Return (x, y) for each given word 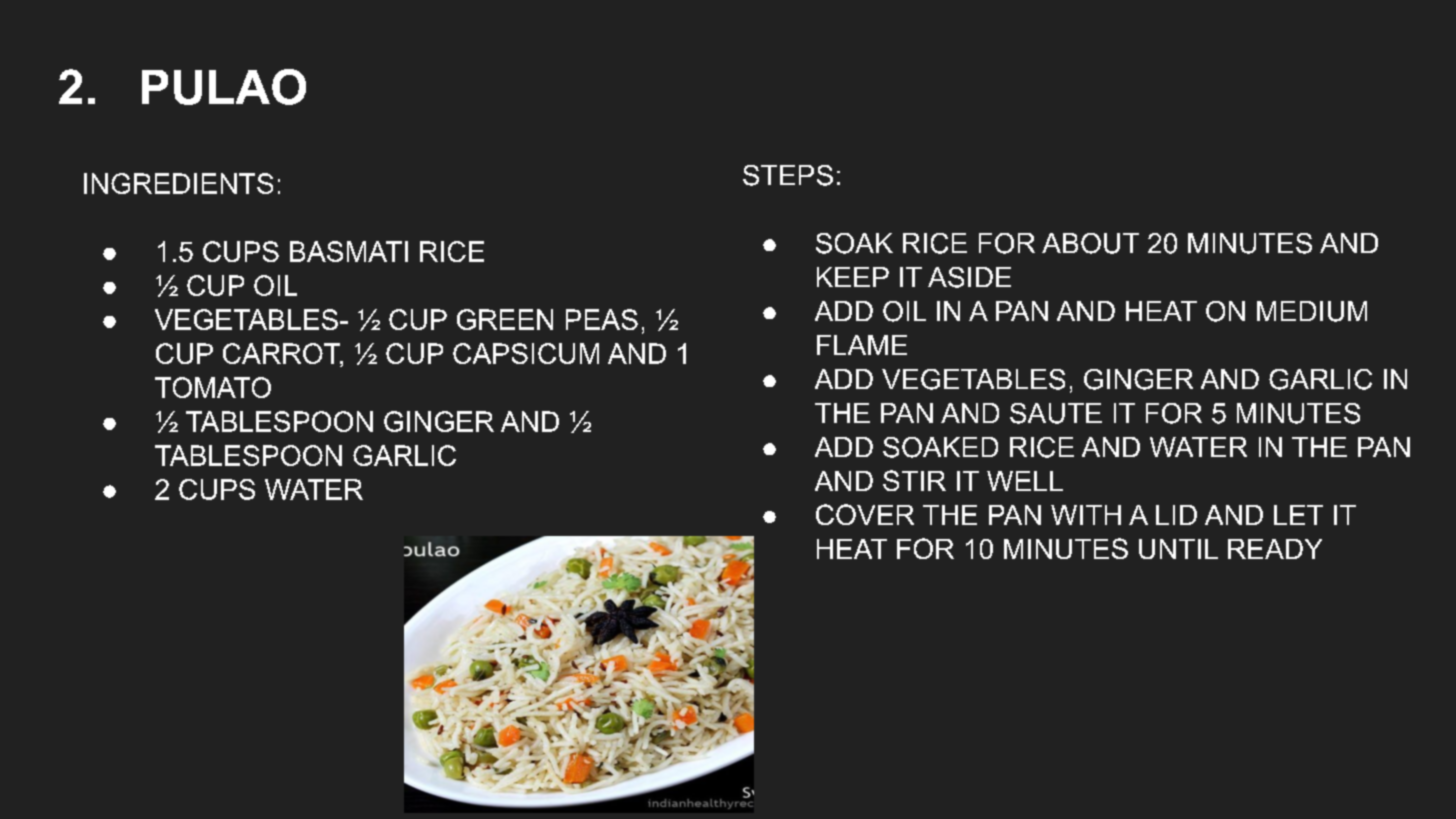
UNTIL (1178, 549)
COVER (865, 514)
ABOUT (1090, 243)
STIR (914, 480)
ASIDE (969, 277)
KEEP (853, 277)
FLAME (862, 345)
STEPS (788, 175)
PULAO (224, 87)
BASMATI (349, 251)
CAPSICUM (526, 353)
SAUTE (1056, 413)
